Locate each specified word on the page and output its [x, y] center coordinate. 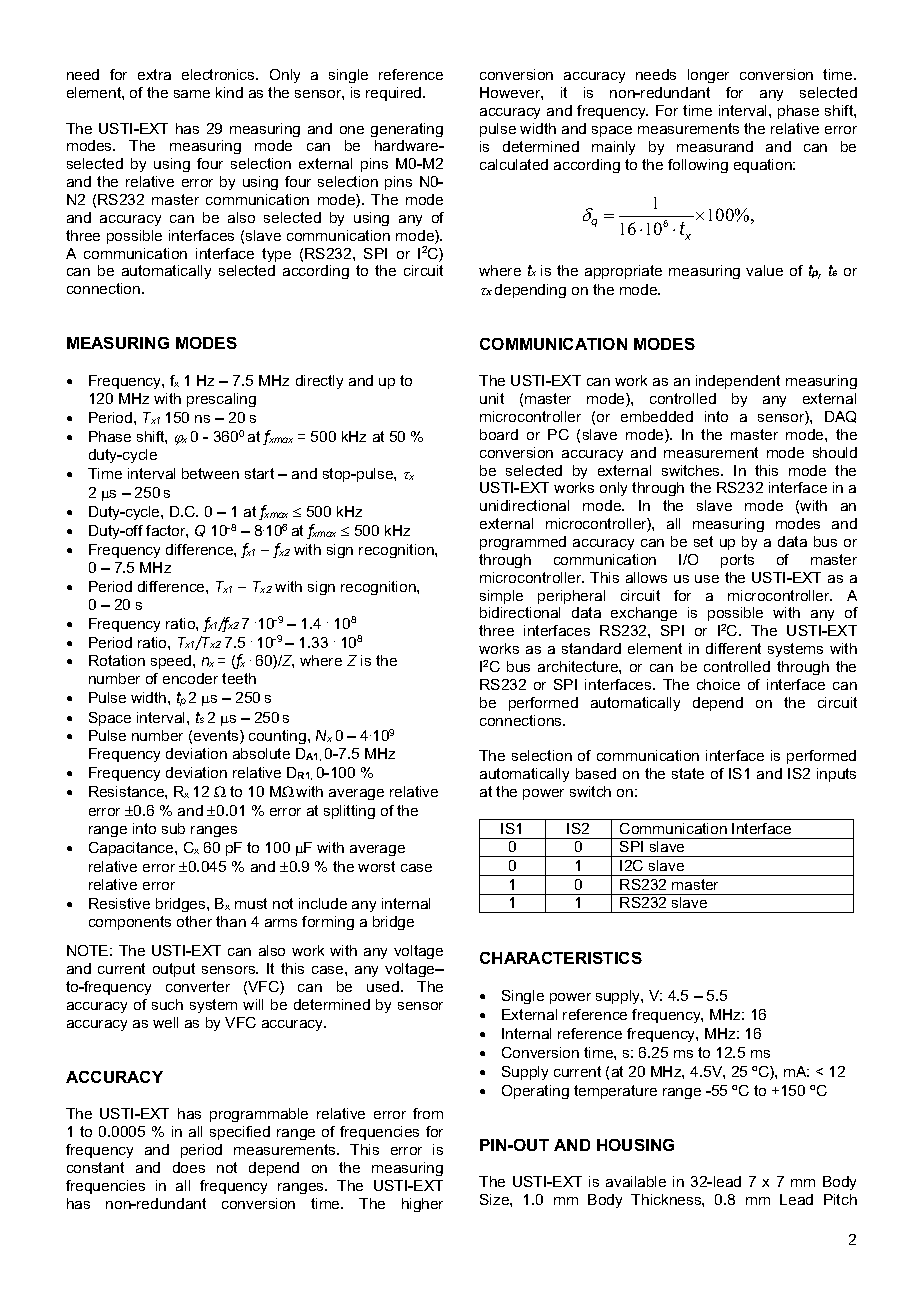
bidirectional [520, 612]
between [210, 473]
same [192, 94]
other [194, 921]
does [189, 1167]
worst [376, 866]
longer [708, 76]
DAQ [840, 417]
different [733, 648]
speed [172, 662]
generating [407, 130]
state [688, 773]
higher [422, 1205]
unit [492, 398]
